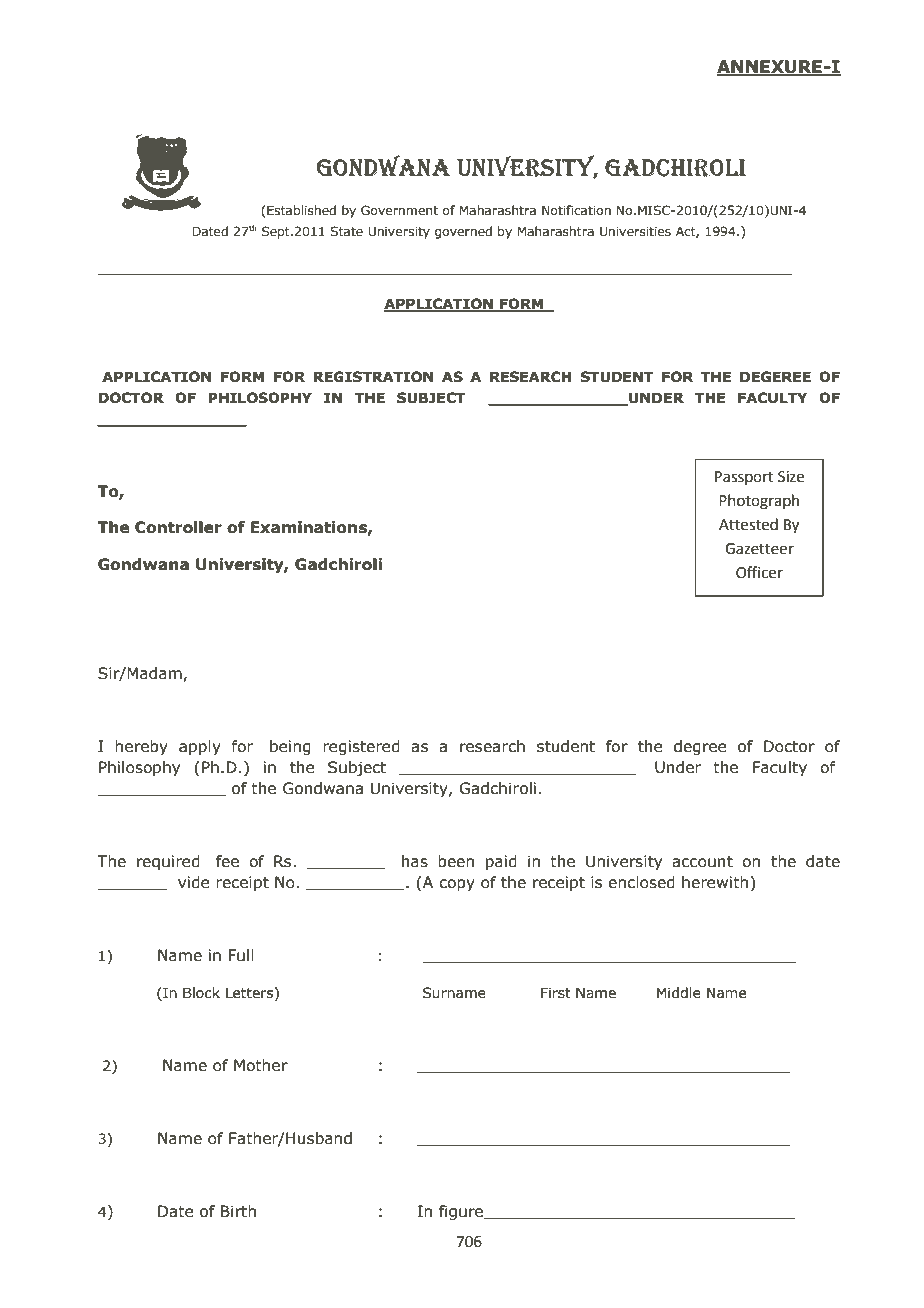  I want to click on registered, so click(361, 747).
